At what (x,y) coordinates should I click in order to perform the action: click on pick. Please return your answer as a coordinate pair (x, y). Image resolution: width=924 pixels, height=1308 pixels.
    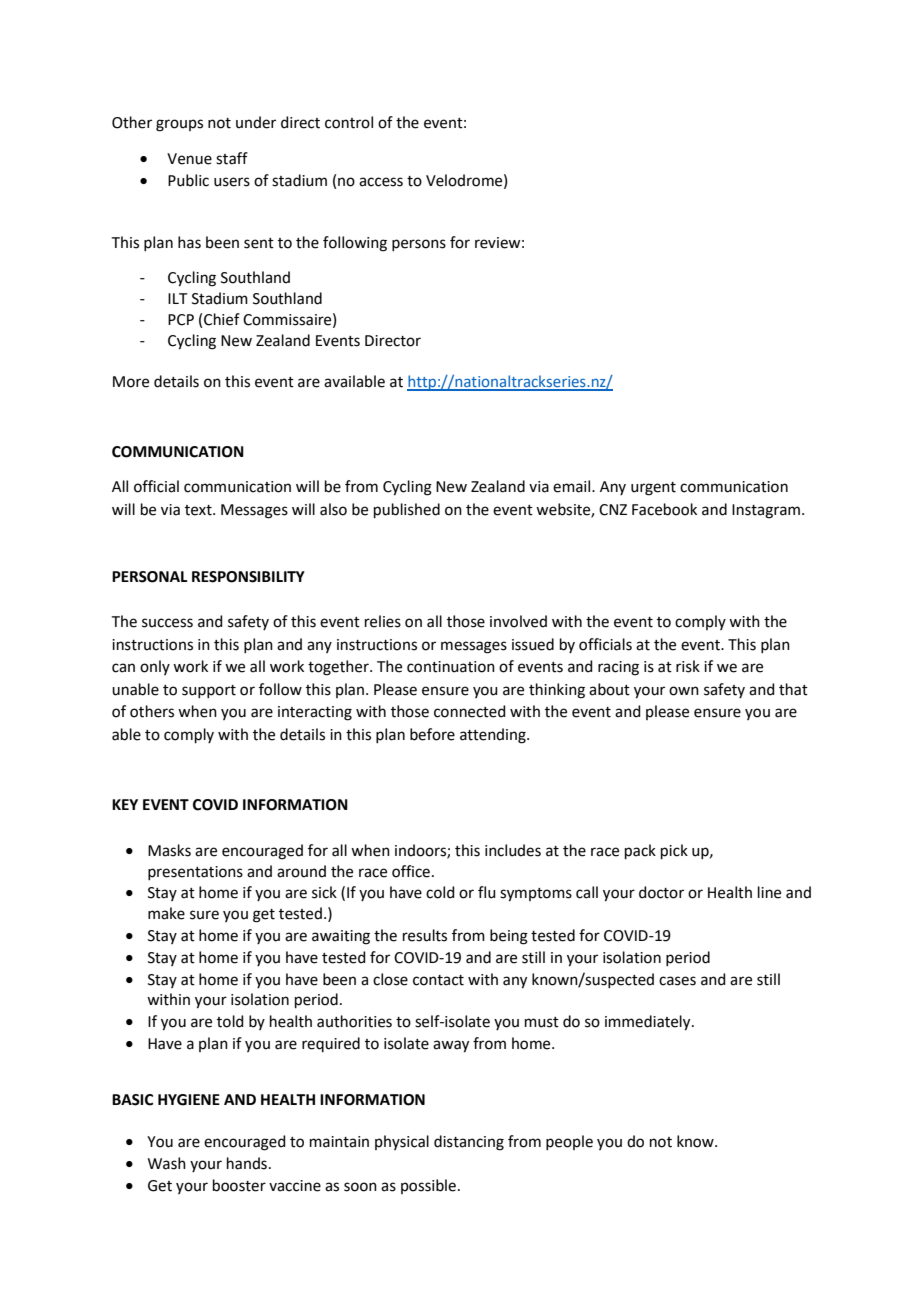
    Looking at the image, I should click on (674, 851).
